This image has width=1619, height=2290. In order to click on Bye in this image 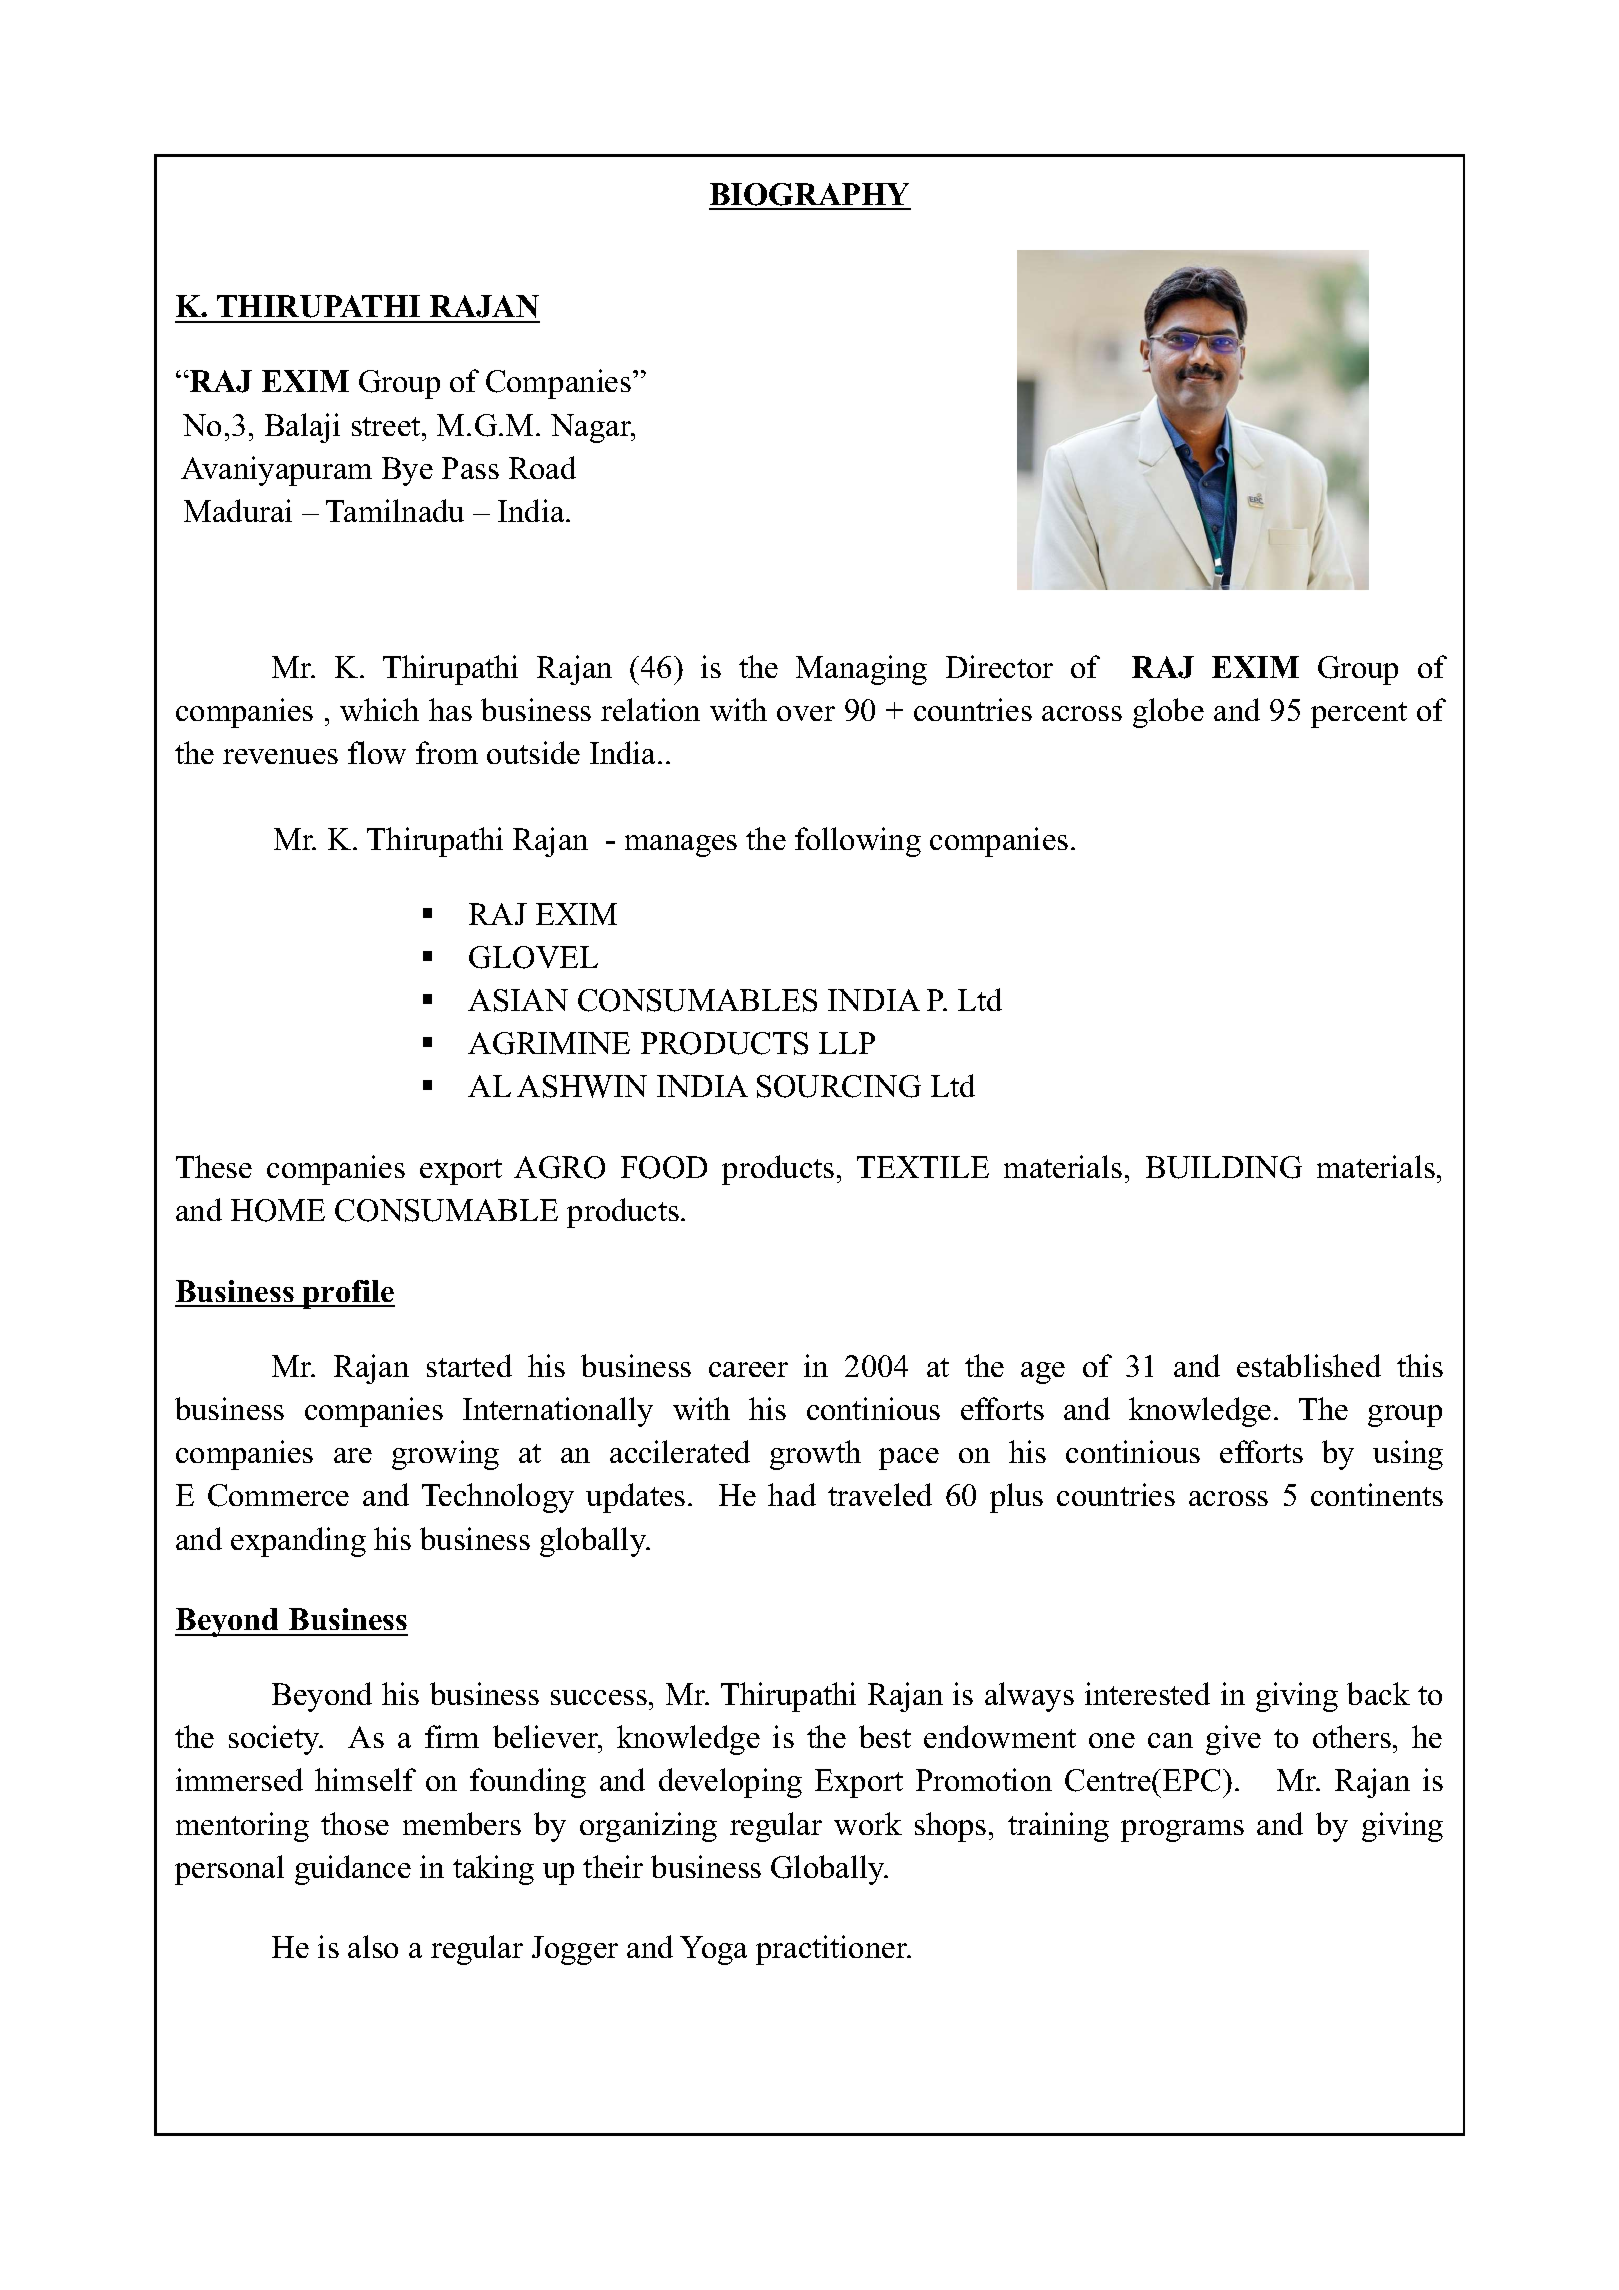, I will do `click(407, 471)`.
